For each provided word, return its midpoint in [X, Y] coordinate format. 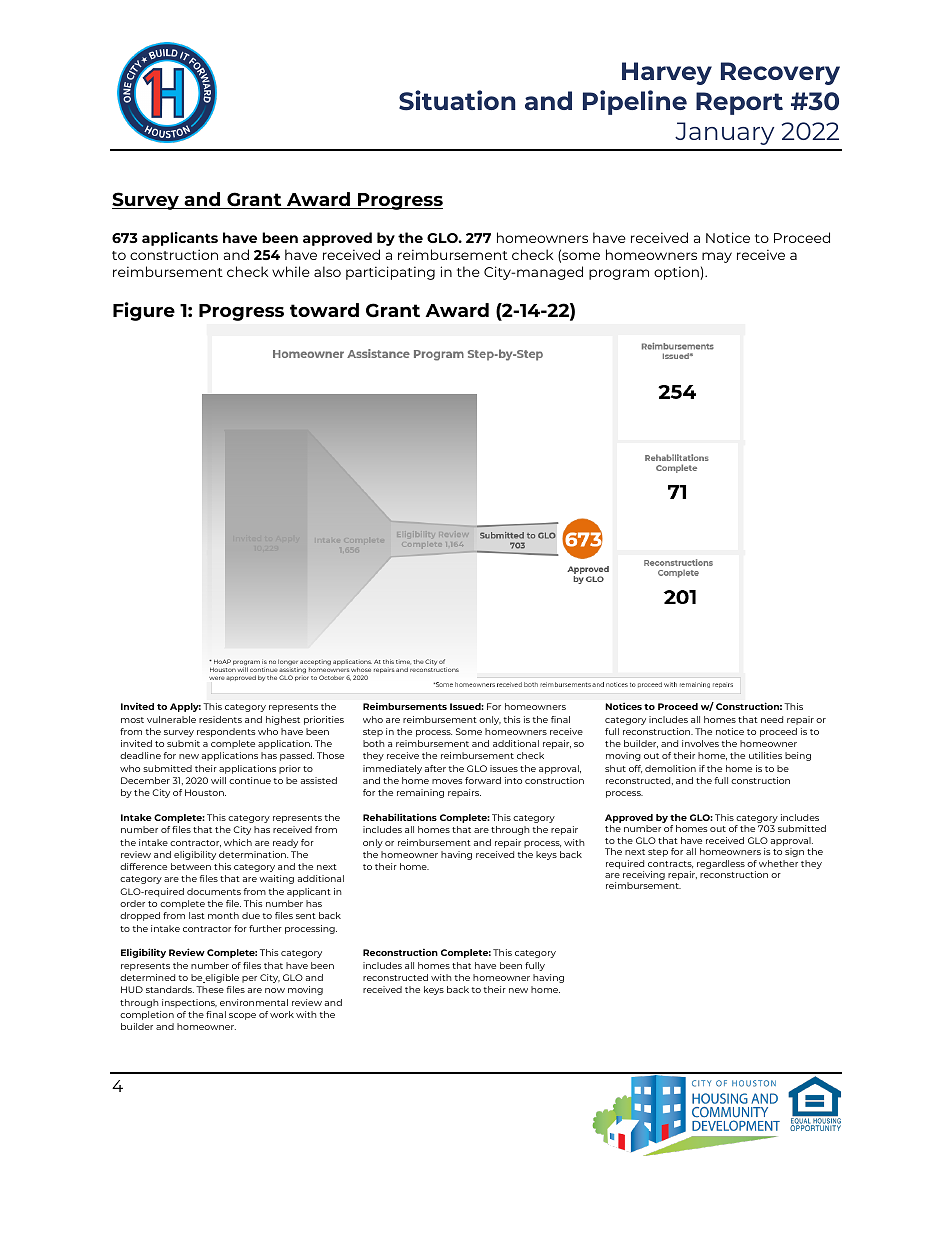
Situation [457, 100]
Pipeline [635, 102]
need [772, 719]
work [282, 1014]
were [217, 678]
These [210, 989]
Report [739, 103]
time [403, 662]
